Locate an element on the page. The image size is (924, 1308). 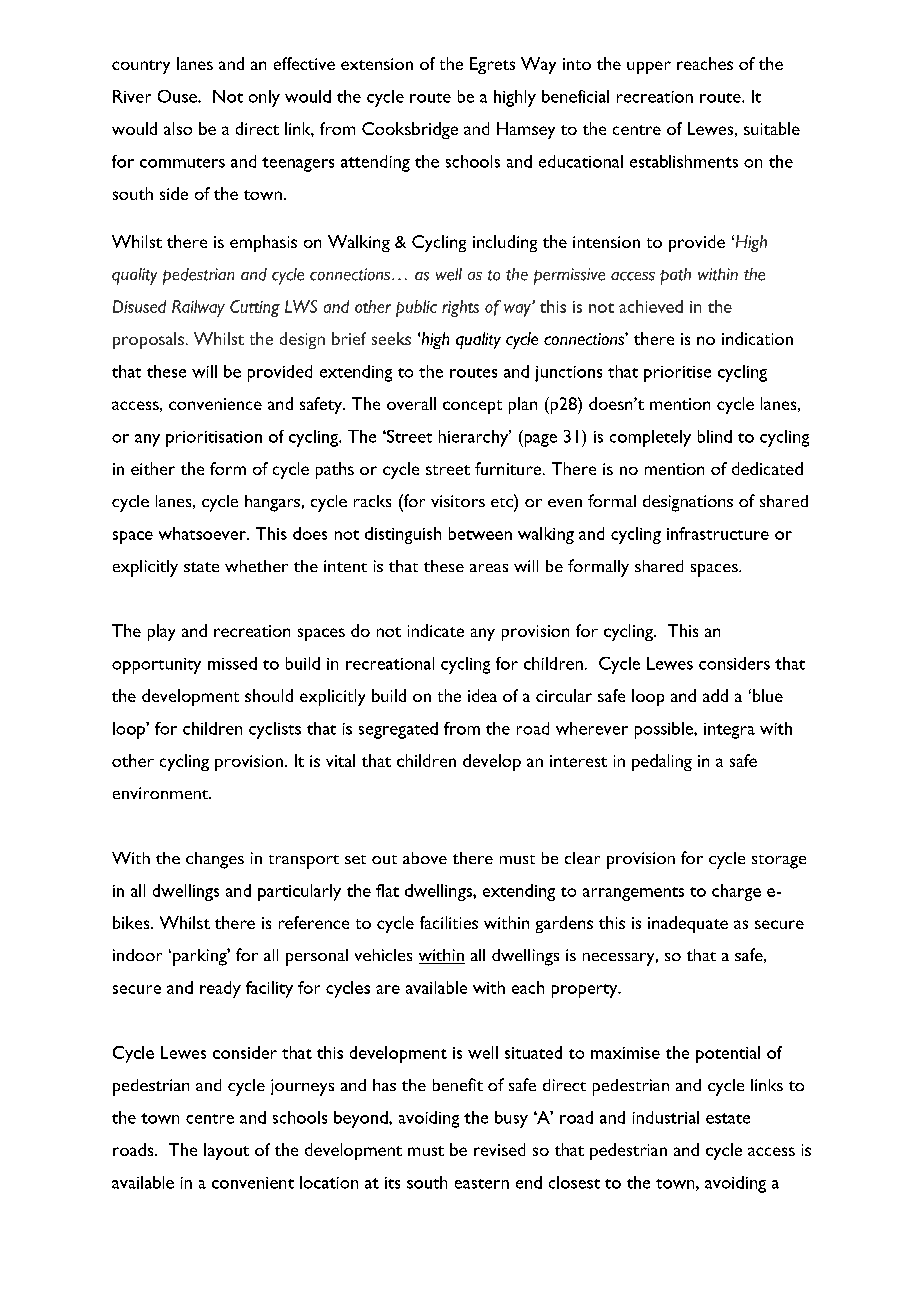
layout is located at coordinates (226, 1151).
